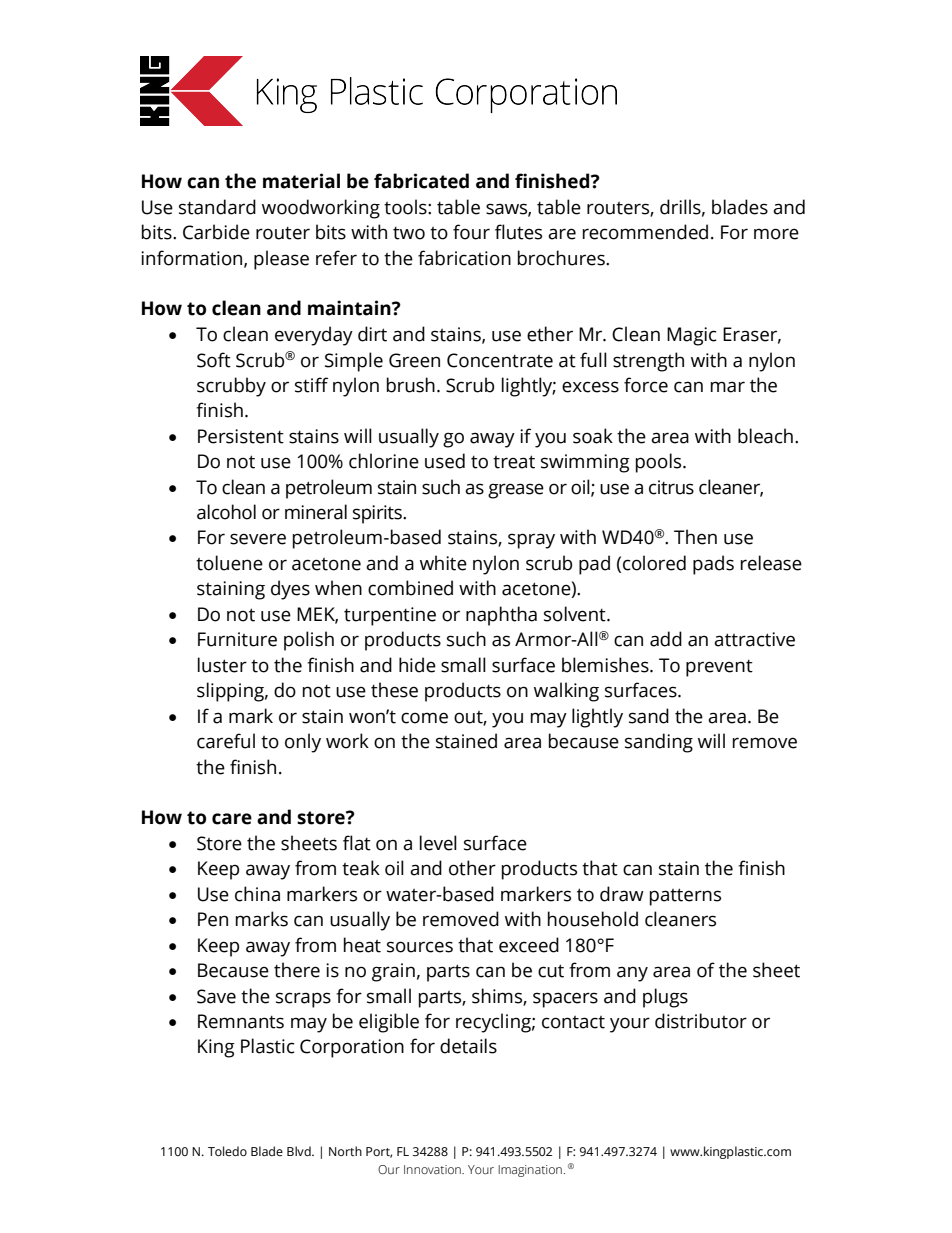  What do you see at coordinates (241, 436) in the image?
I see `Persistent` at bounding box center [241, 436].
